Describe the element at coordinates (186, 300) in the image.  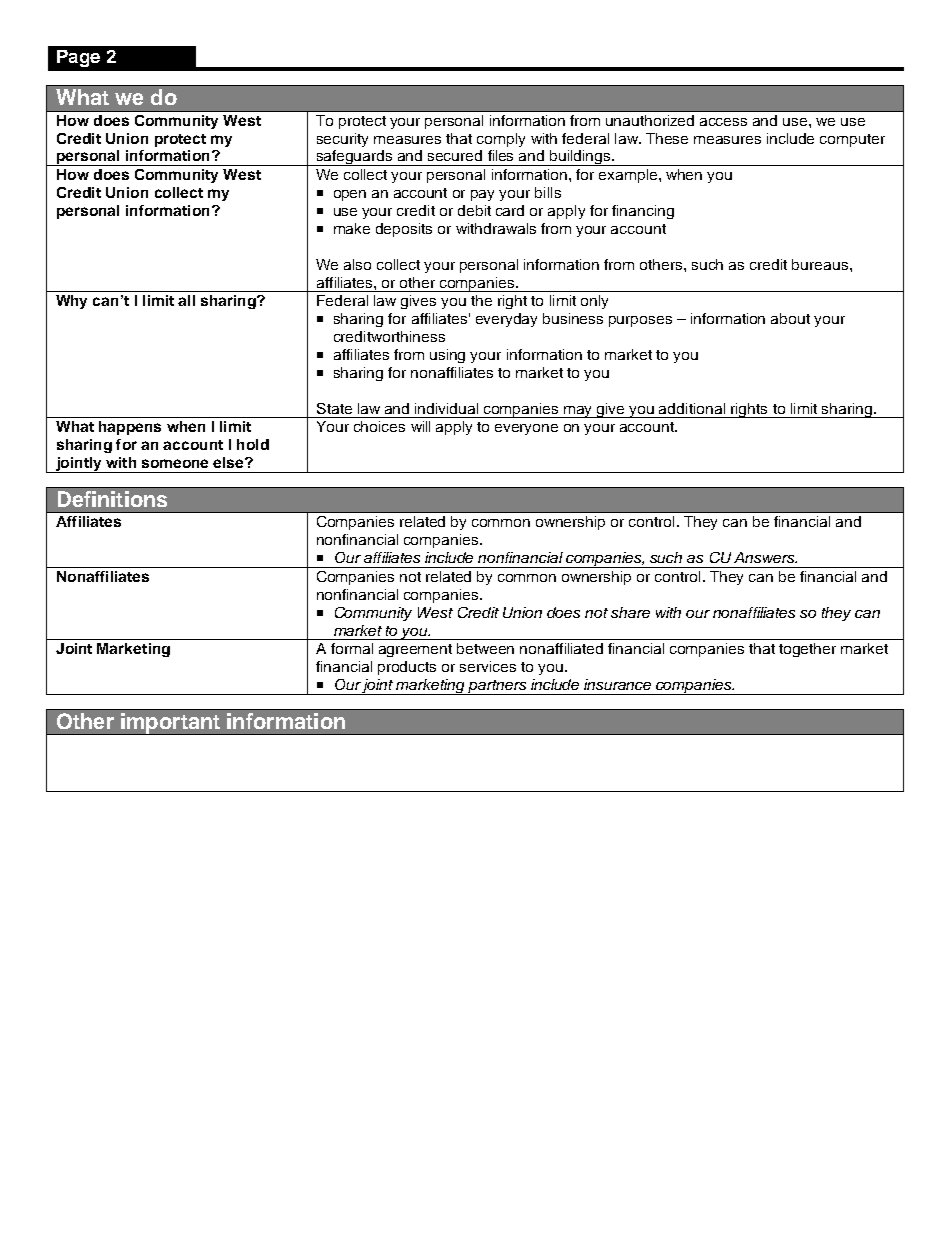
I see `all` at that location.
